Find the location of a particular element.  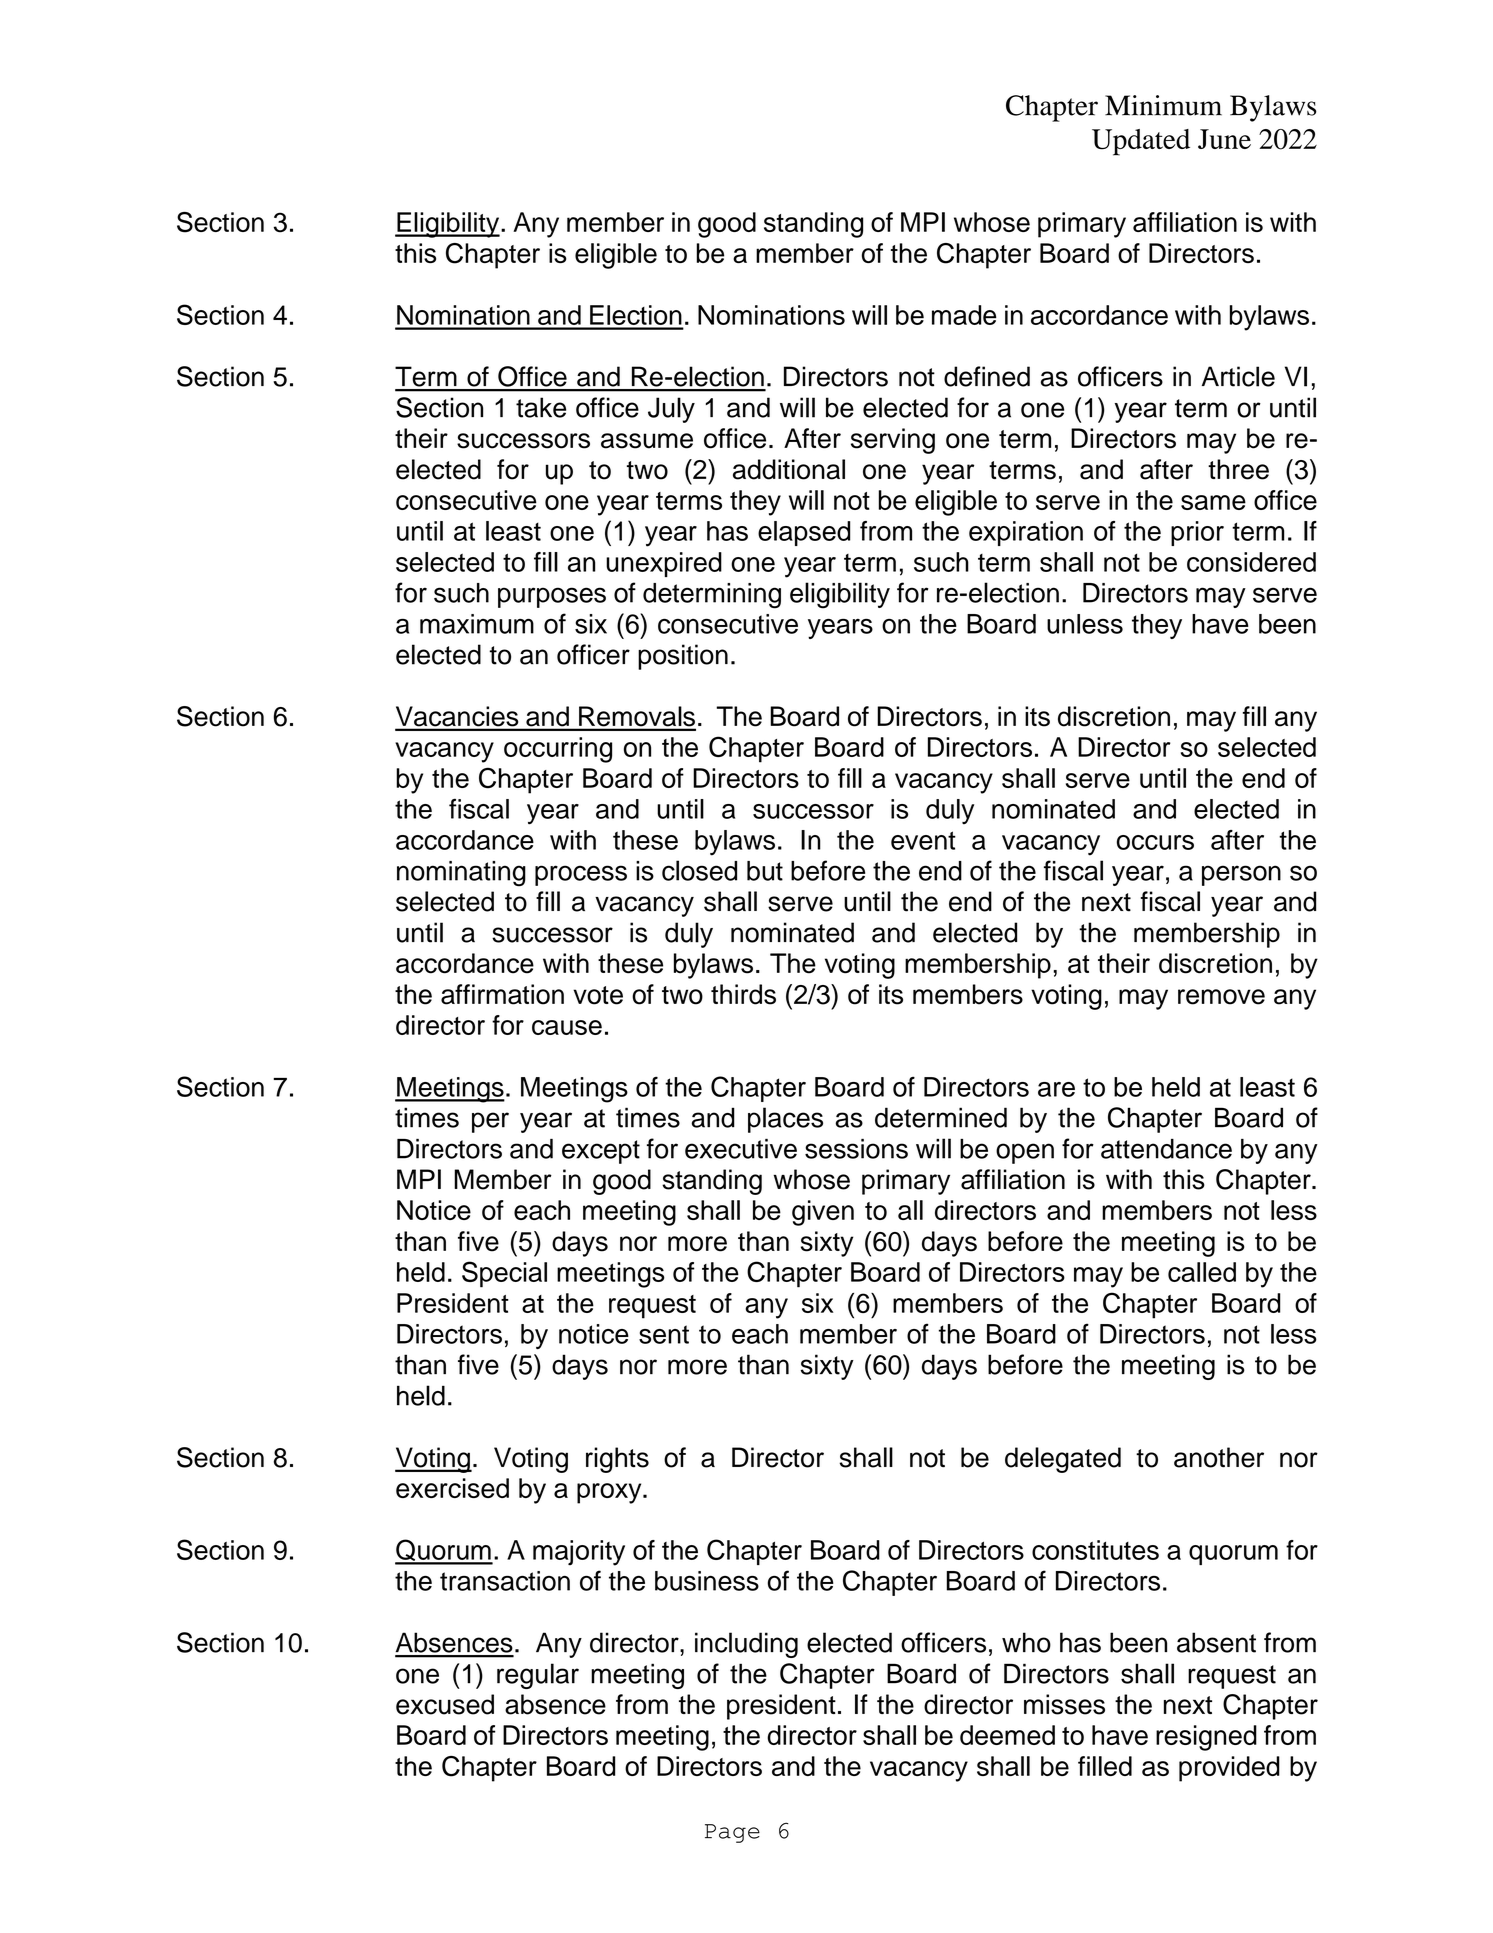

thirds is located at coordinates (743, 994).
